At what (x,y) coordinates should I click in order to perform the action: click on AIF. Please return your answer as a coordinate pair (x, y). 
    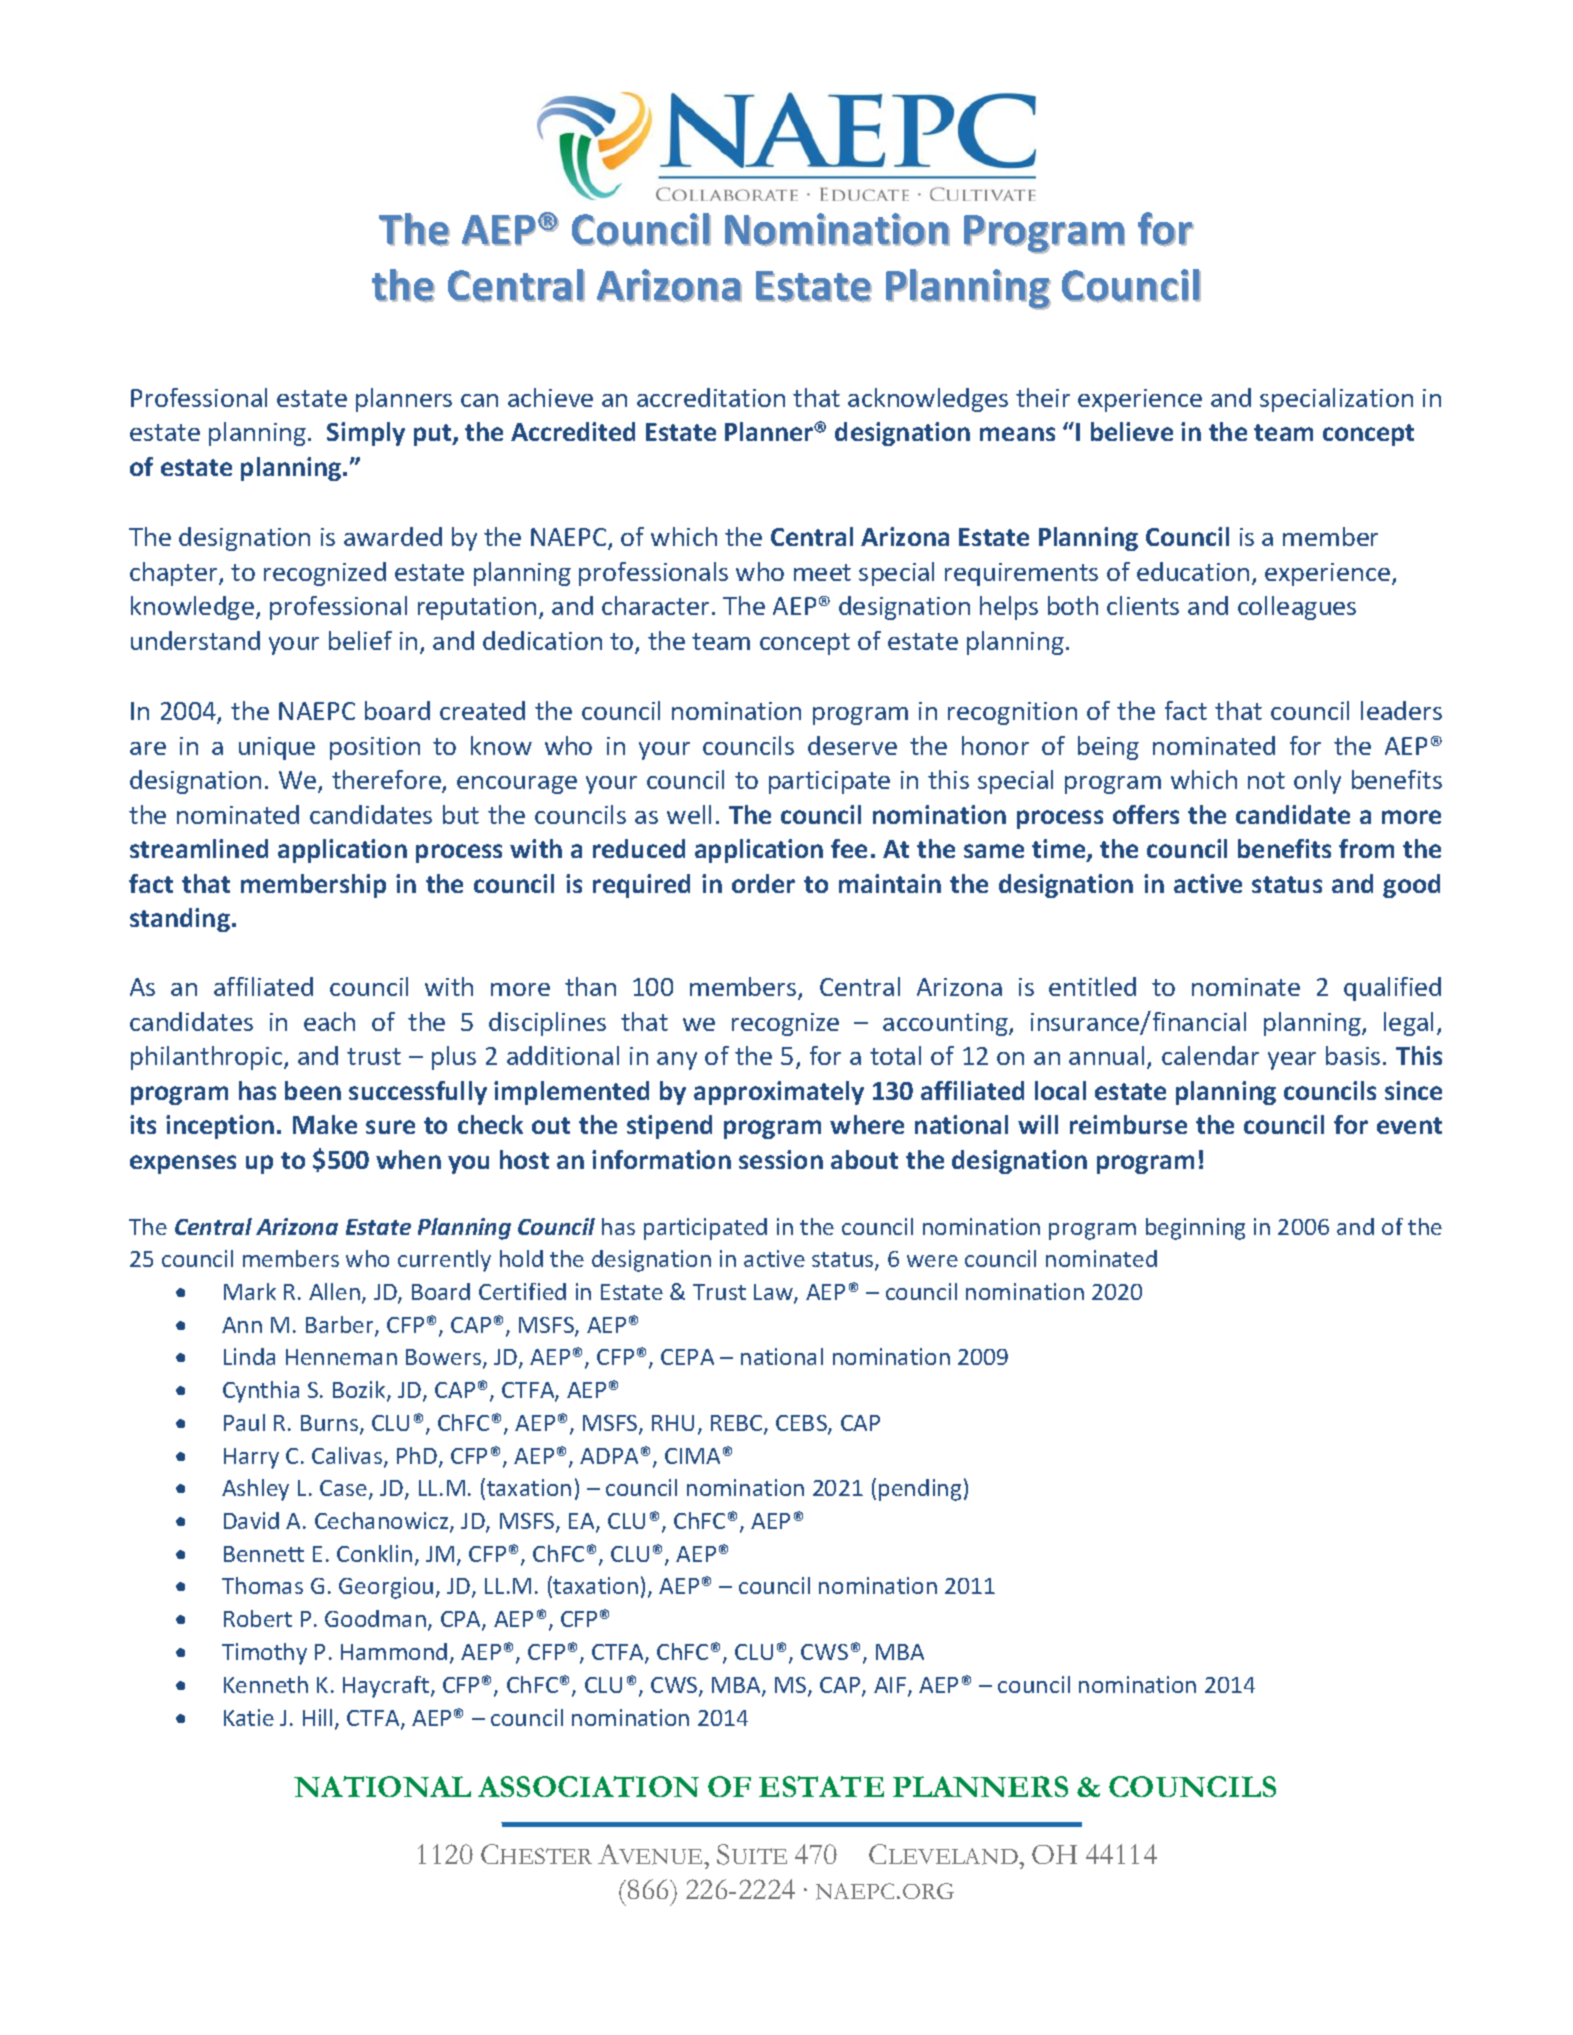
    Looking at the image, I should click on (890, 1685).
